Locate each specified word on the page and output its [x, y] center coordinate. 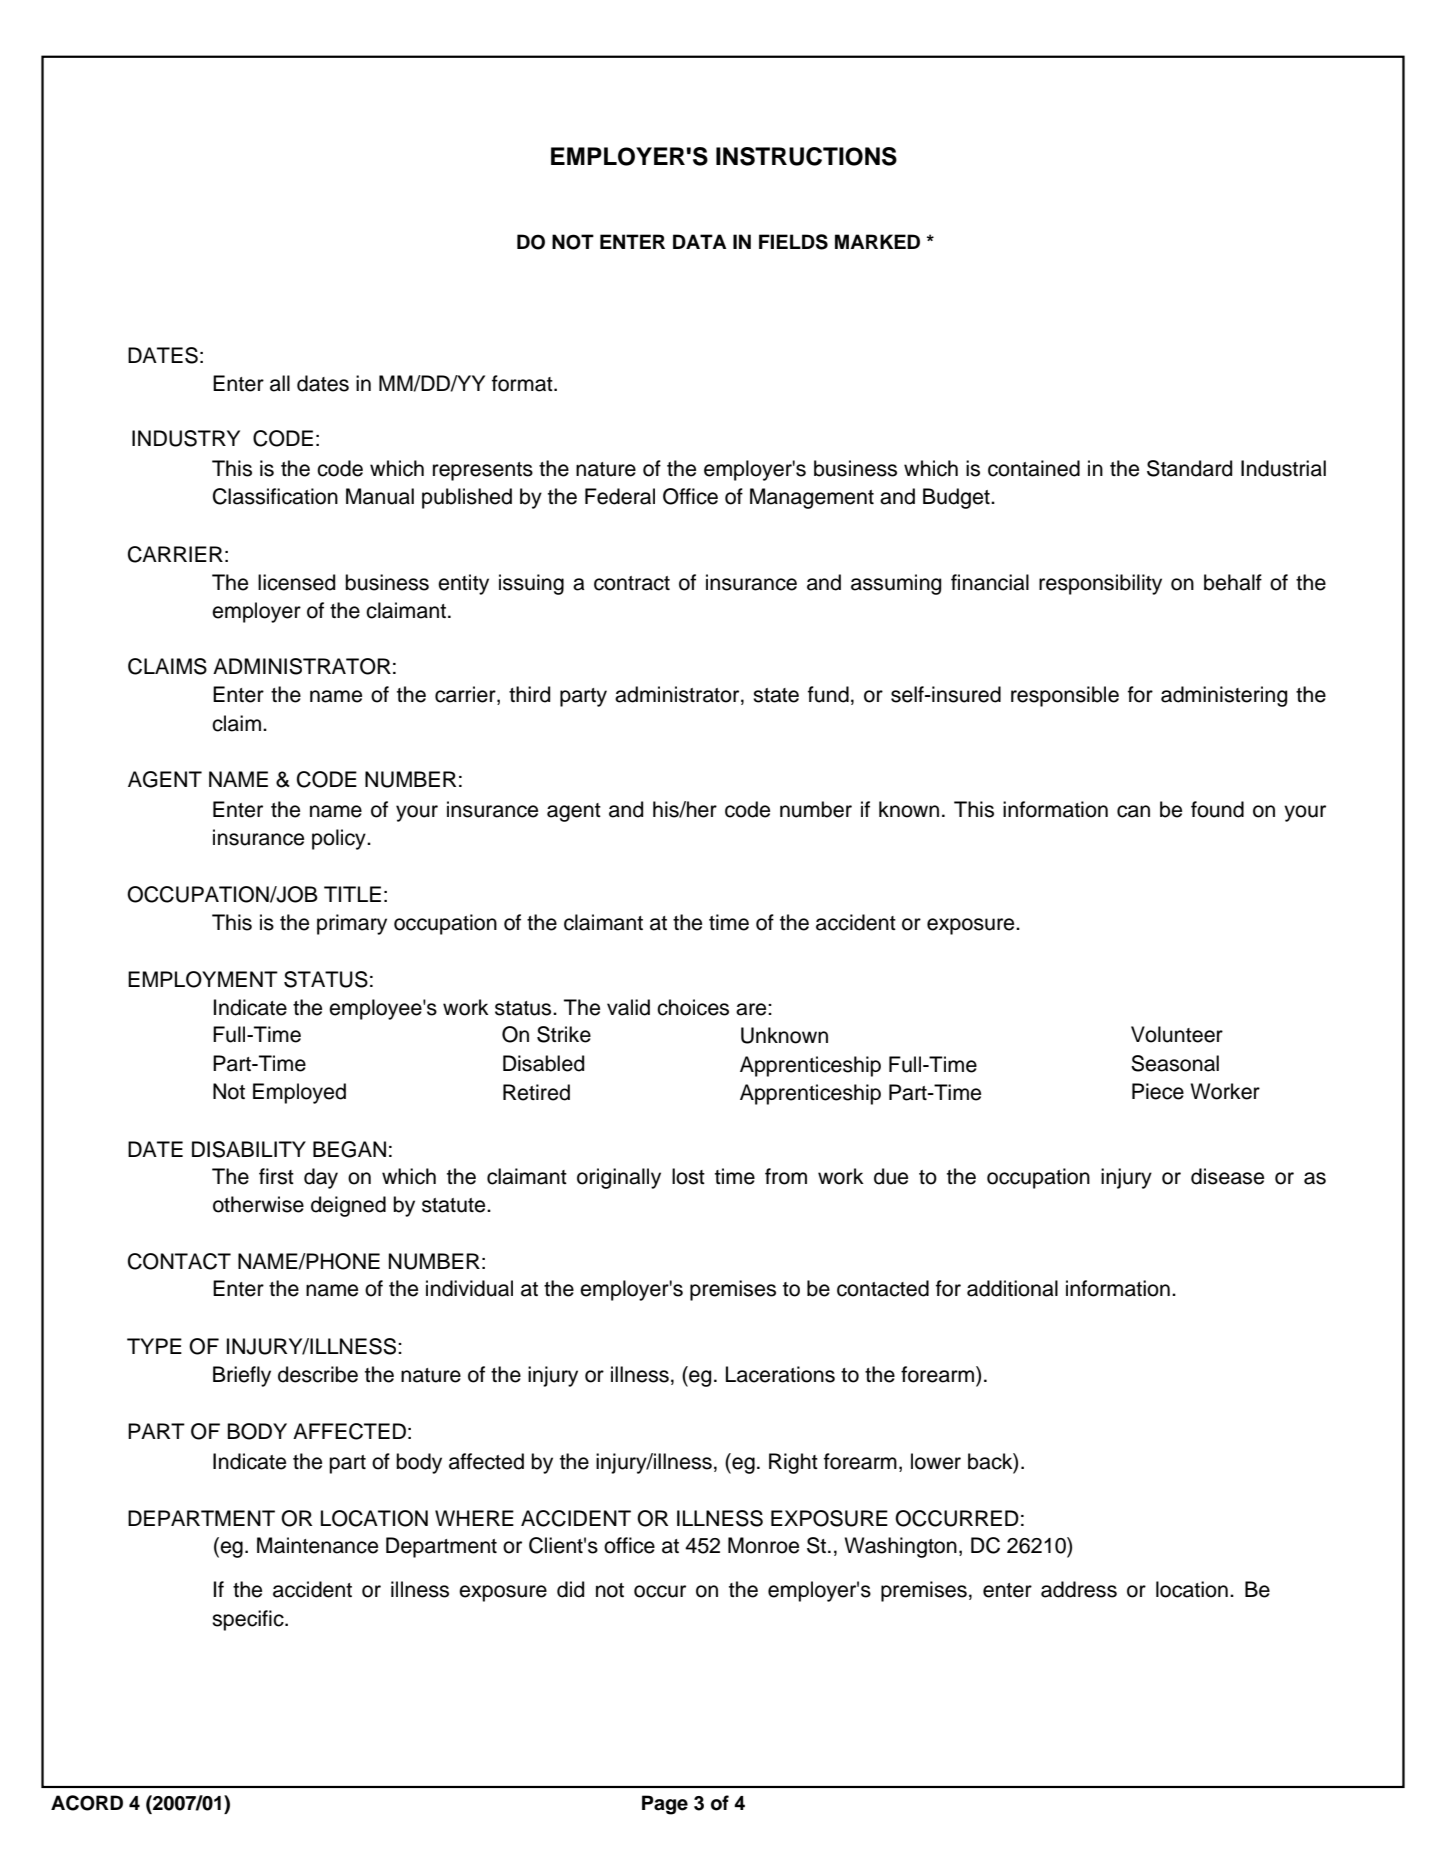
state [776, 695]
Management [812, 498]
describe [318, 1374]
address [1079, 1589]
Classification [275, 496]
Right [793, 1463]
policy [340, 839]
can [1133, 811]
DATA [700, 241]
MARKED [877, 241]
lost [688, 1176]
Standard [1189, 468]
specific [249, 1620]
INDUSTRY [186, 438]
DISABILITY [249, 1149]
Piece [1158, 1091]
